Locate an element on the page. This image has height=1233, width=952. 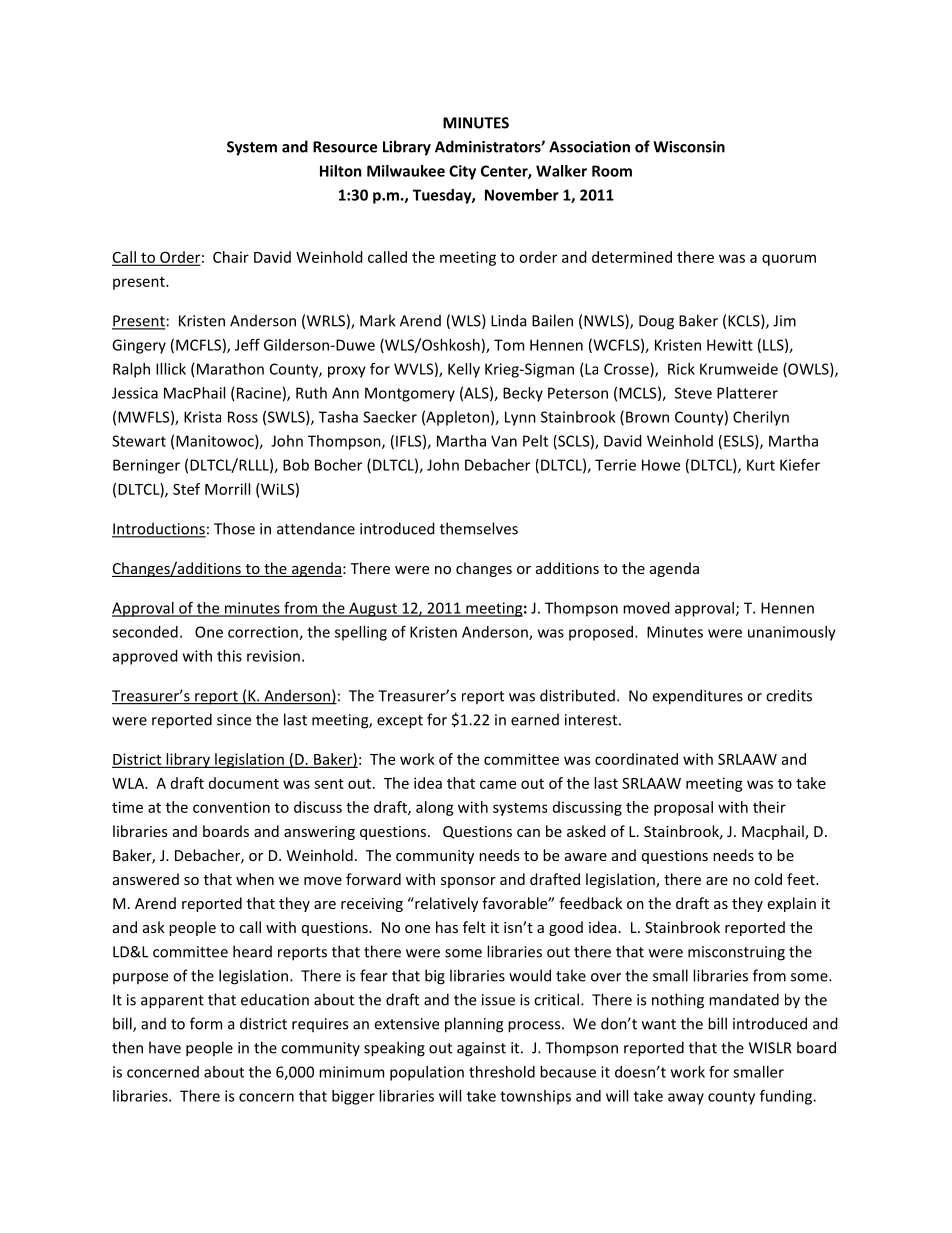
sponsor is located at coordinates (468, 882).
